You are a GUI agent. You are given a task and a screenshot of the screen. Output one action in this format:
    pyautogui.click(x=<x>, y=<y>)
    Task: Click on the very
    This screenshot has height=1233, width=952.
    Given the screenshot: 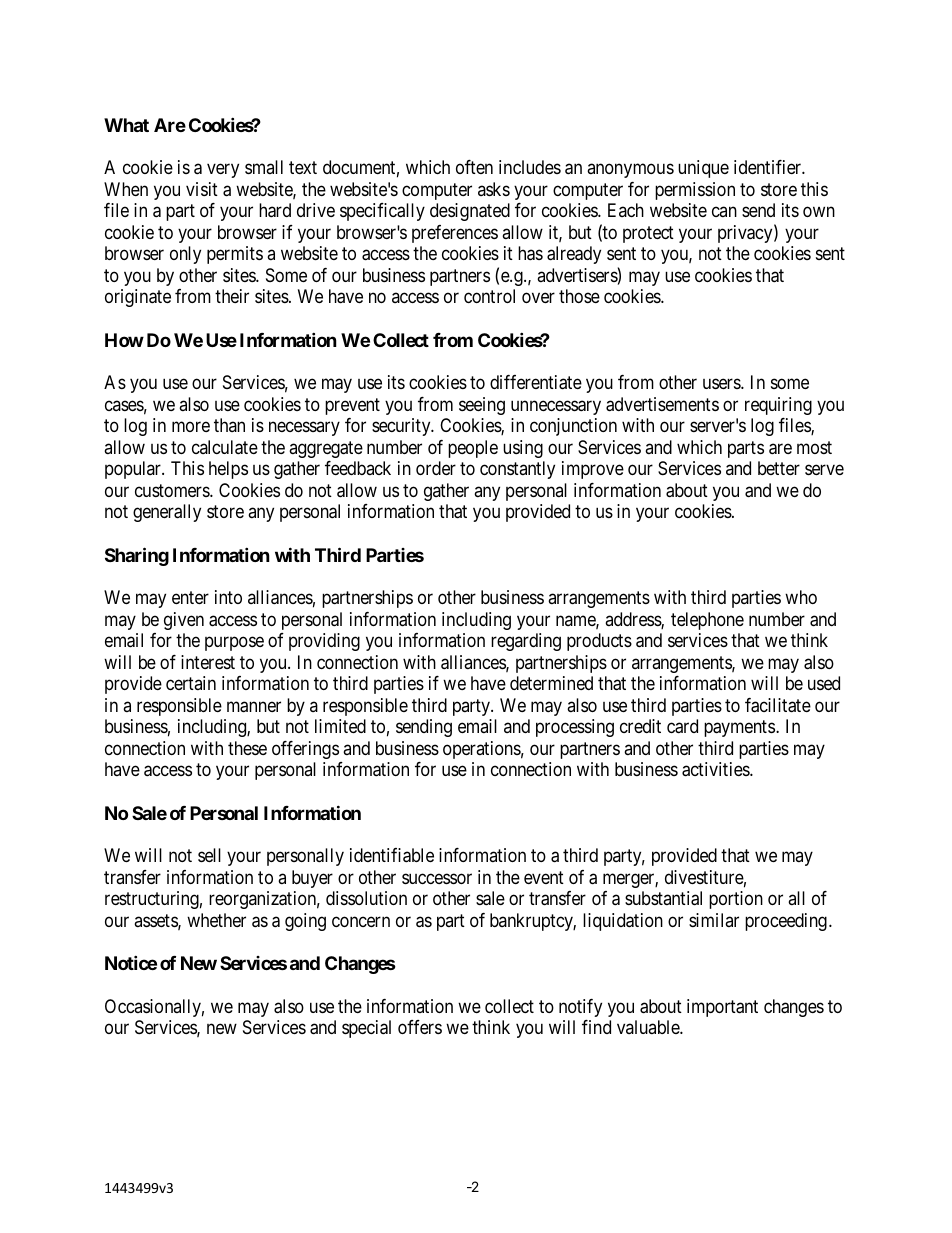 What is the action you would take?
    pyautogui.click(x=223, y=171)
